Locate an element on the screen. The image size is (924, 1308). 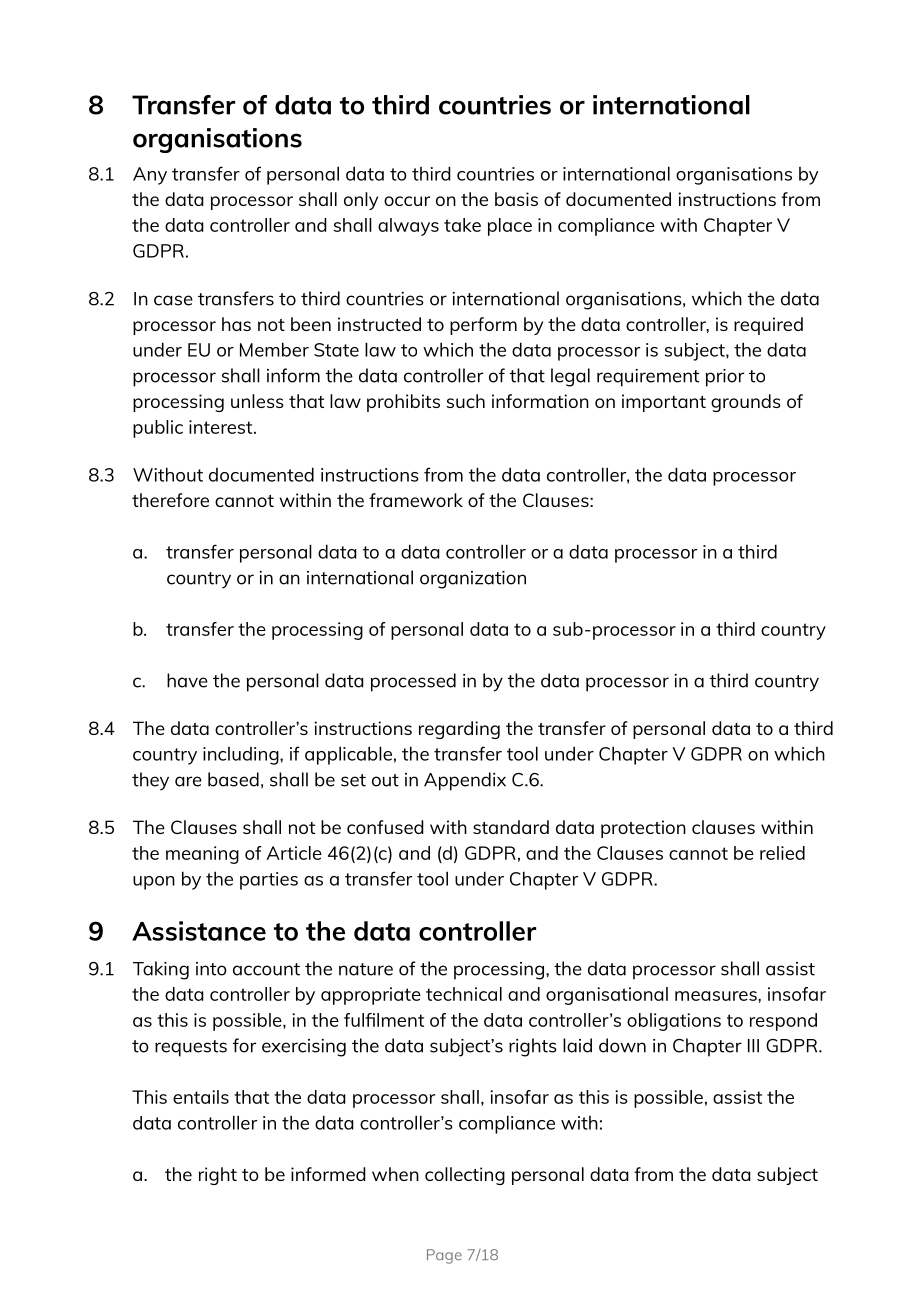
take is located at coordinates (462, 225).
